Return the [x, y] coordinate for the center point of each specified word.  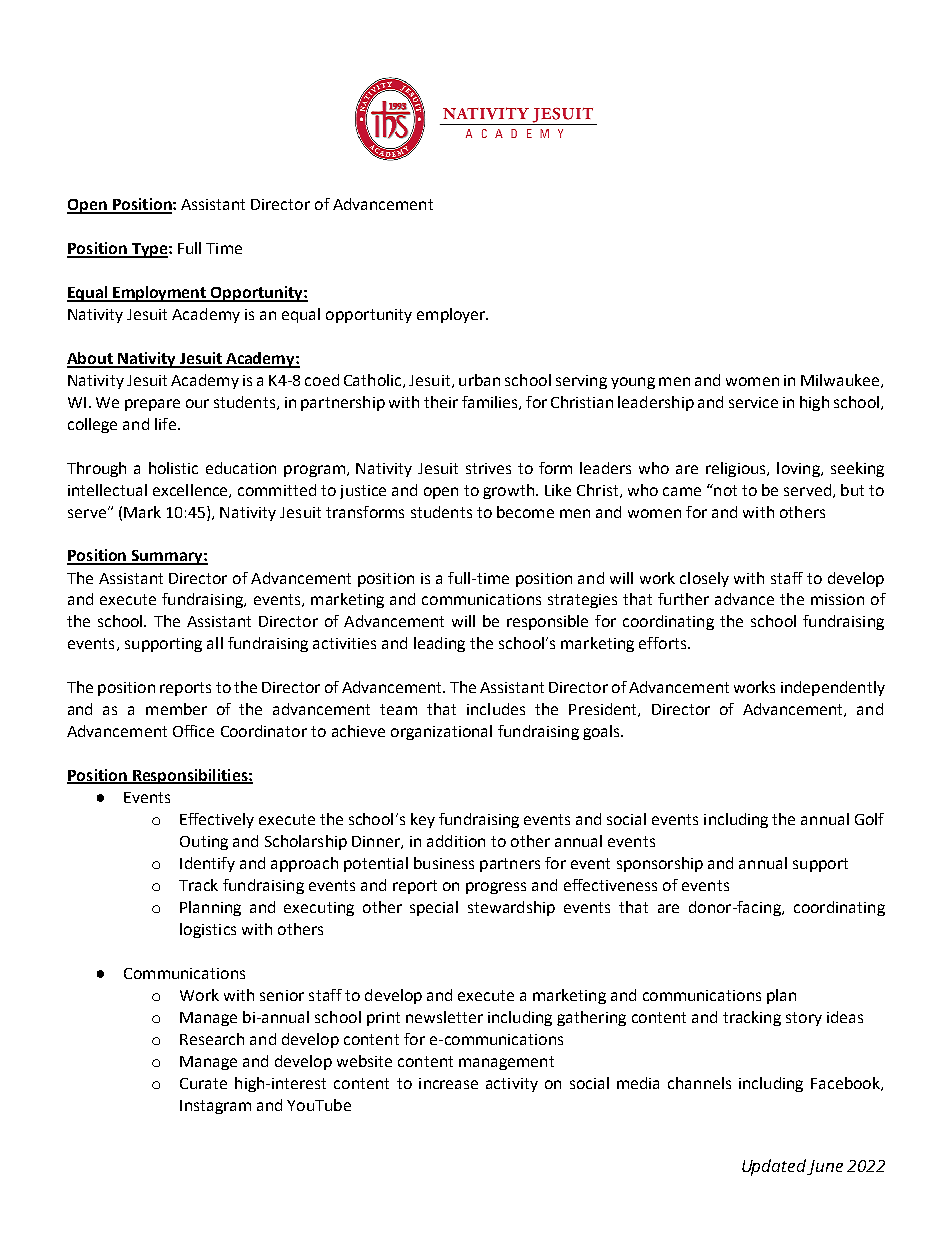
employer [452, 315]
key [423, 820]
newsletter [444, 1017]
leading [439, 644]
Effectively [217, 820]
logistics [208, 930]
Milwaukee [841, 381]
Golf [869, 819]
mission [837, 599]
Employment [160, 294]
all [215, 643]
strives [488, 468]
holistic [173, 468]
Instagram [215, 1107]
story [804, 1019]
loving [799, 469]
